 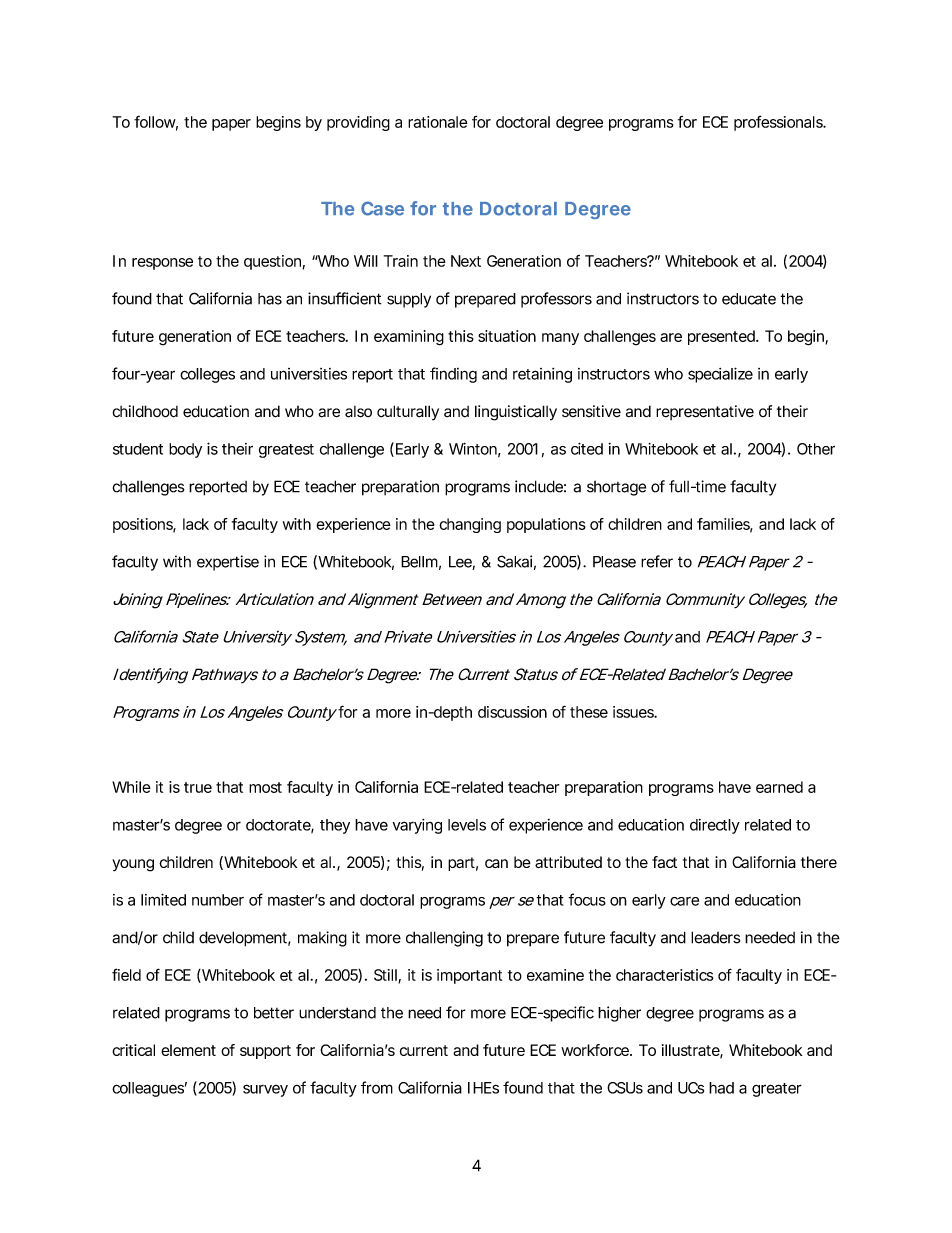 What do you see at coordinates (779, 123) in the screenshot?
I see `professionals` at bounding box center [779, 123].
